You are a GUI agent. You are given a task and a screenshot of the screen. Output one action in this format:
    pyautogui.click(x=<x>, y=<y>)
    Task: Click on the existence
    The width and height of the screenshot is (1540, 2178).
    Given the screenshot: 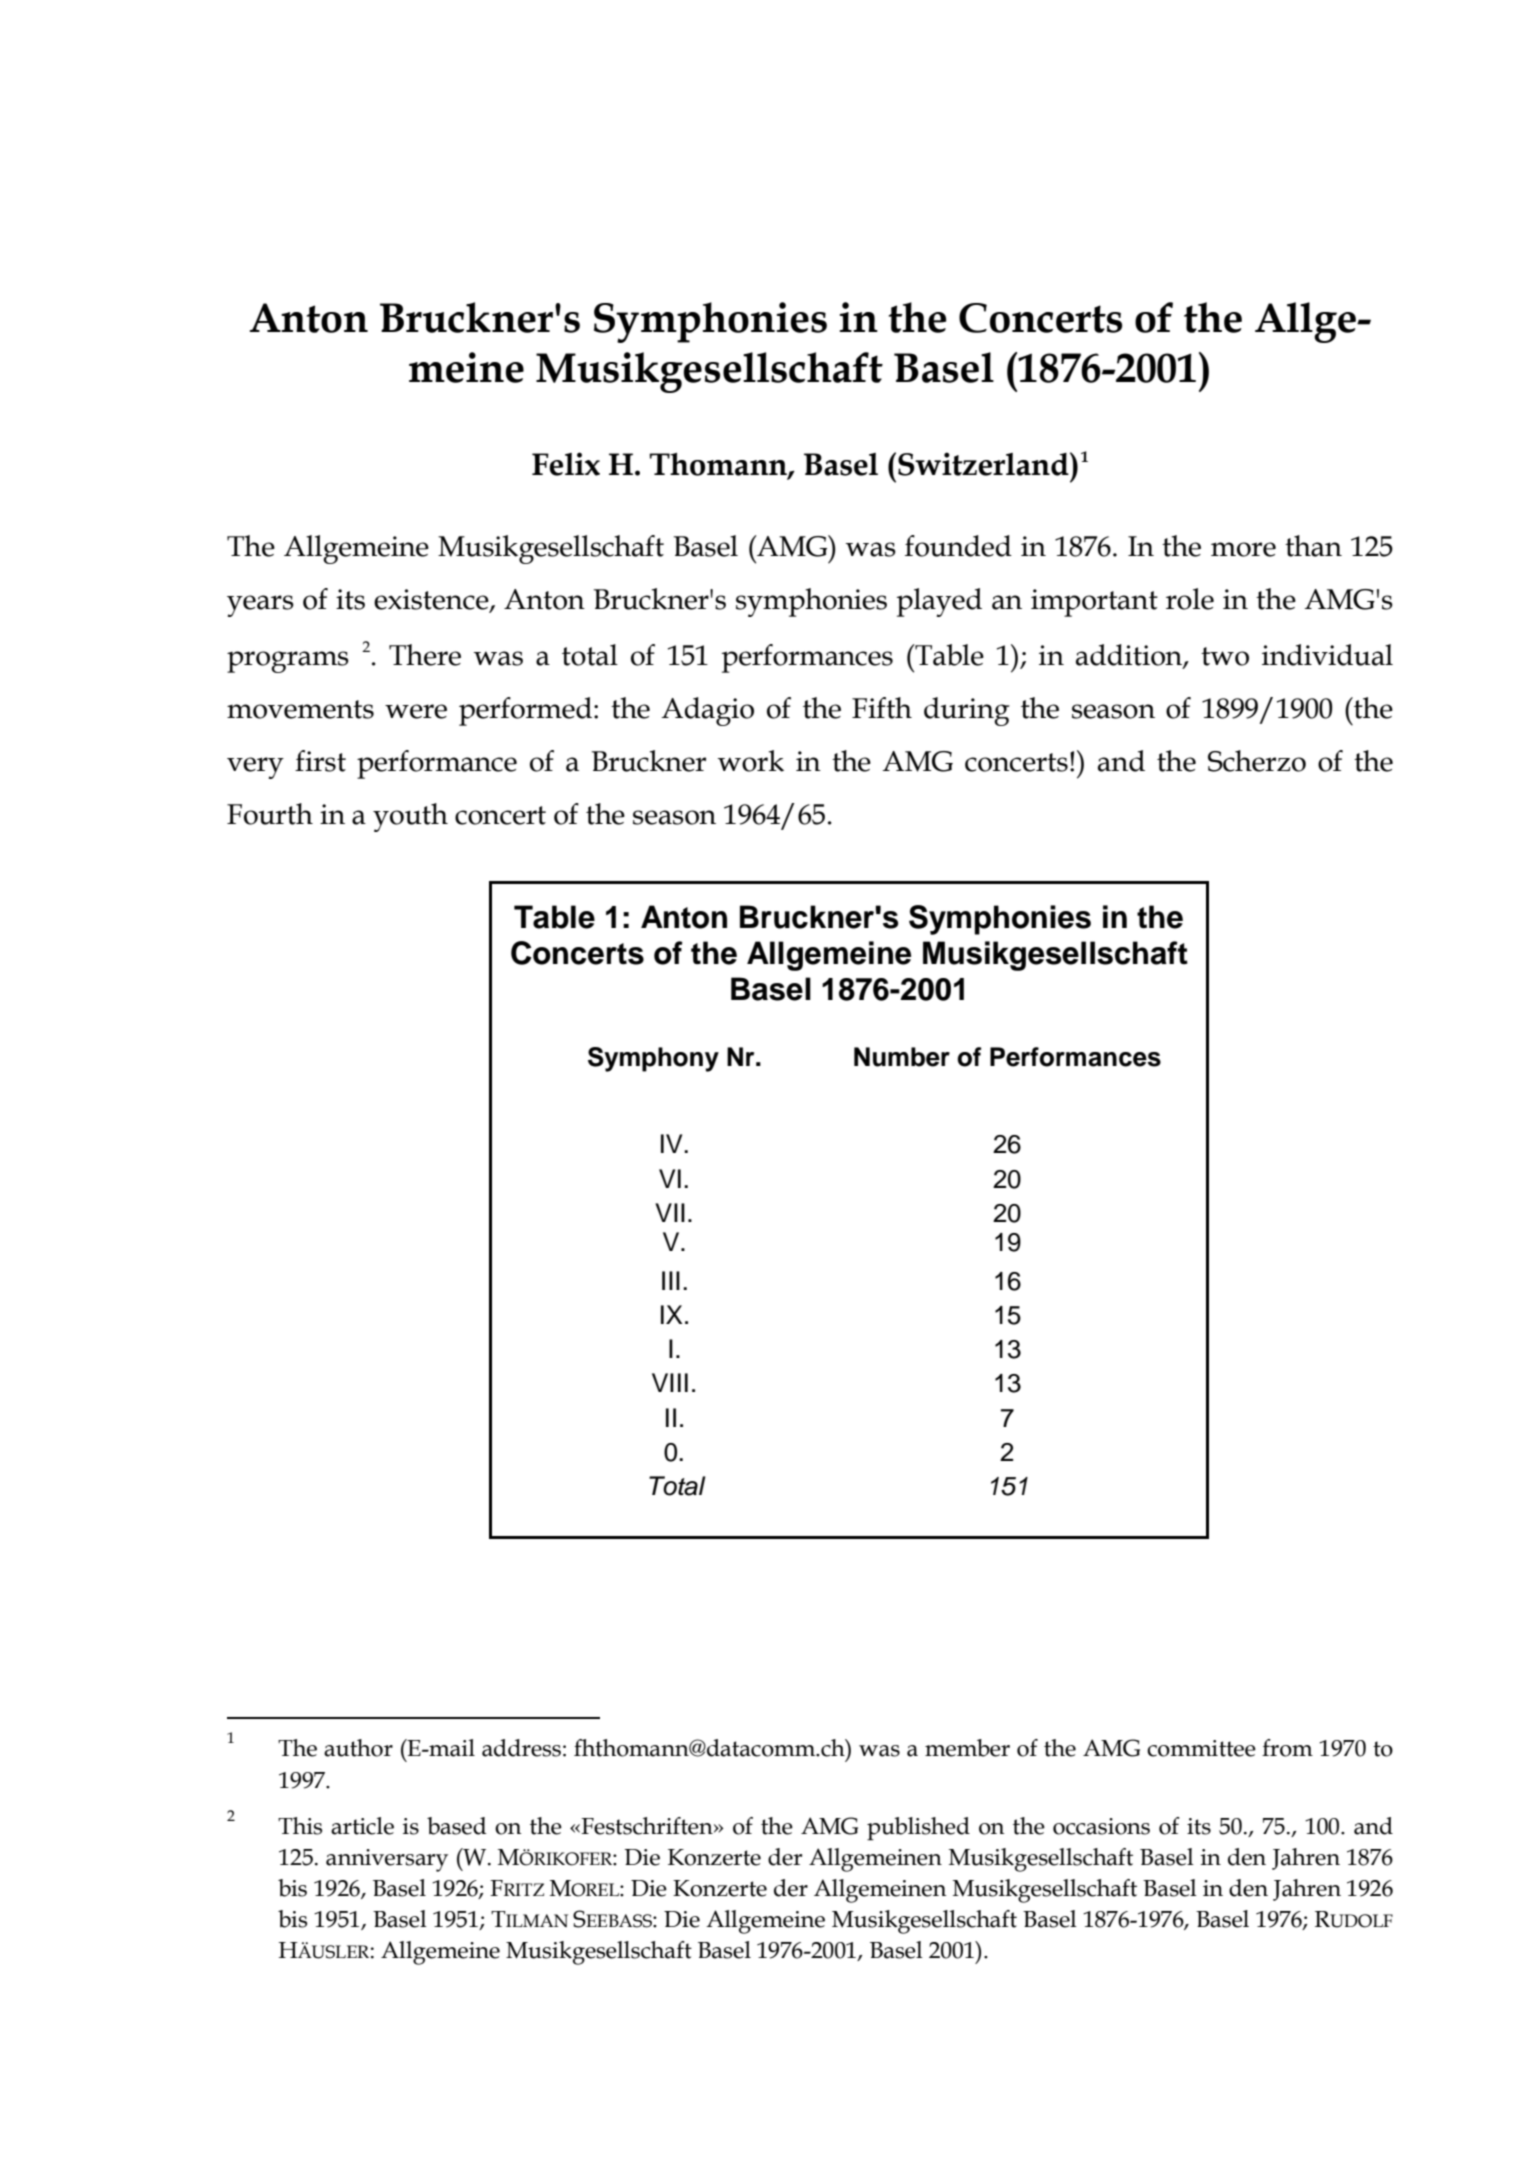 What is the action you would take?
    pyautogui.click(x=432, y=600)
